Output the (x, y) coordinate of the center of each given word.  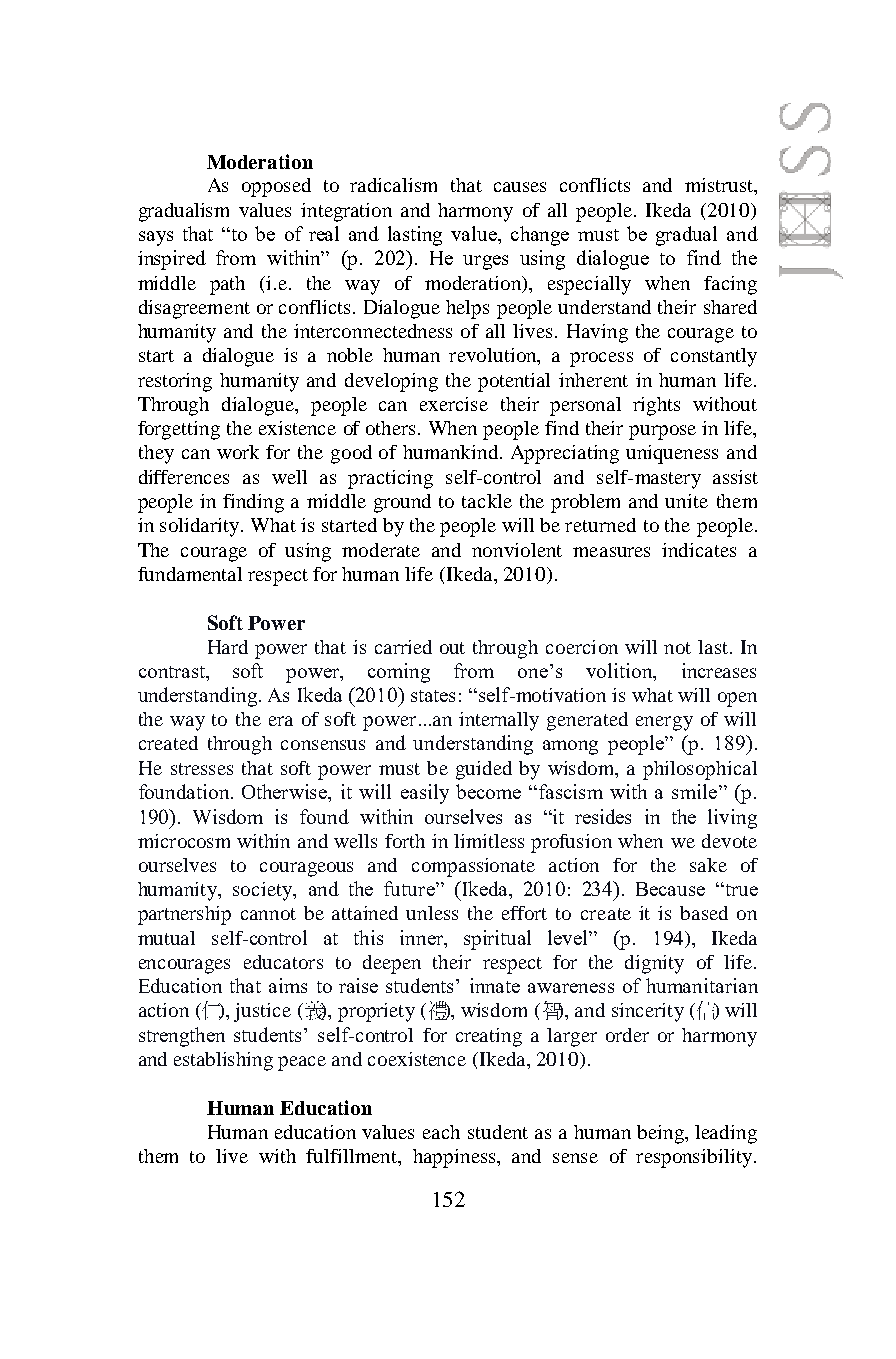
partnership (184, 915)
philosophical (700, 770)
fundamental (190, 574)
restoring (175, 382)
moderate (381, 550)
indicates (699, 550)
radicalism (393, 185)
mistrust (720, 185)
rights (656, 406)
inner (422, 937)
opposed (276, 187)
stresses (202, 769)
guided (484, 770)
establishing (223, 1061)
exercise (454, 404)
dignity (654, 964)
